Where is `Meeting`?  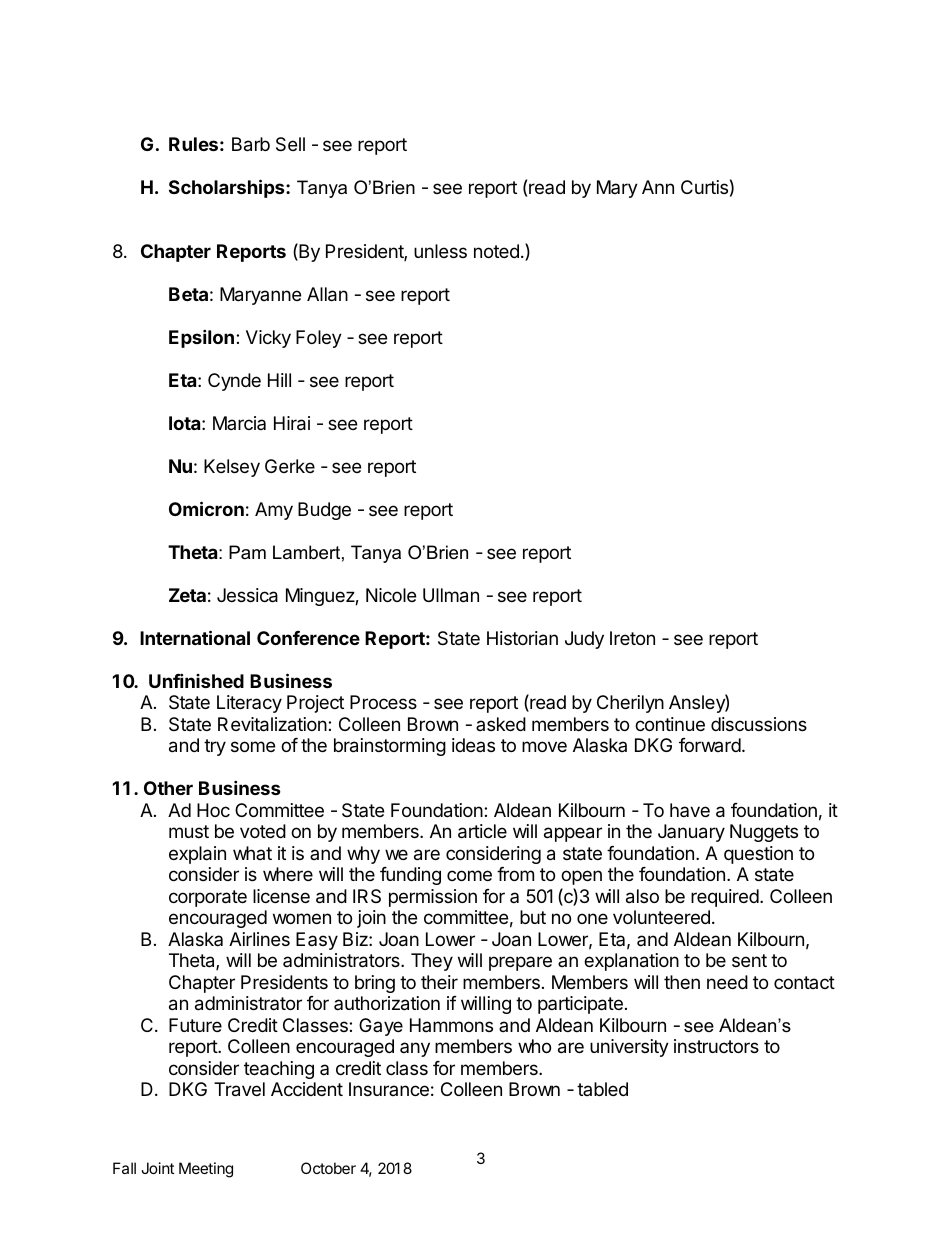 Meeting is located at coordinates (206, 1170).
